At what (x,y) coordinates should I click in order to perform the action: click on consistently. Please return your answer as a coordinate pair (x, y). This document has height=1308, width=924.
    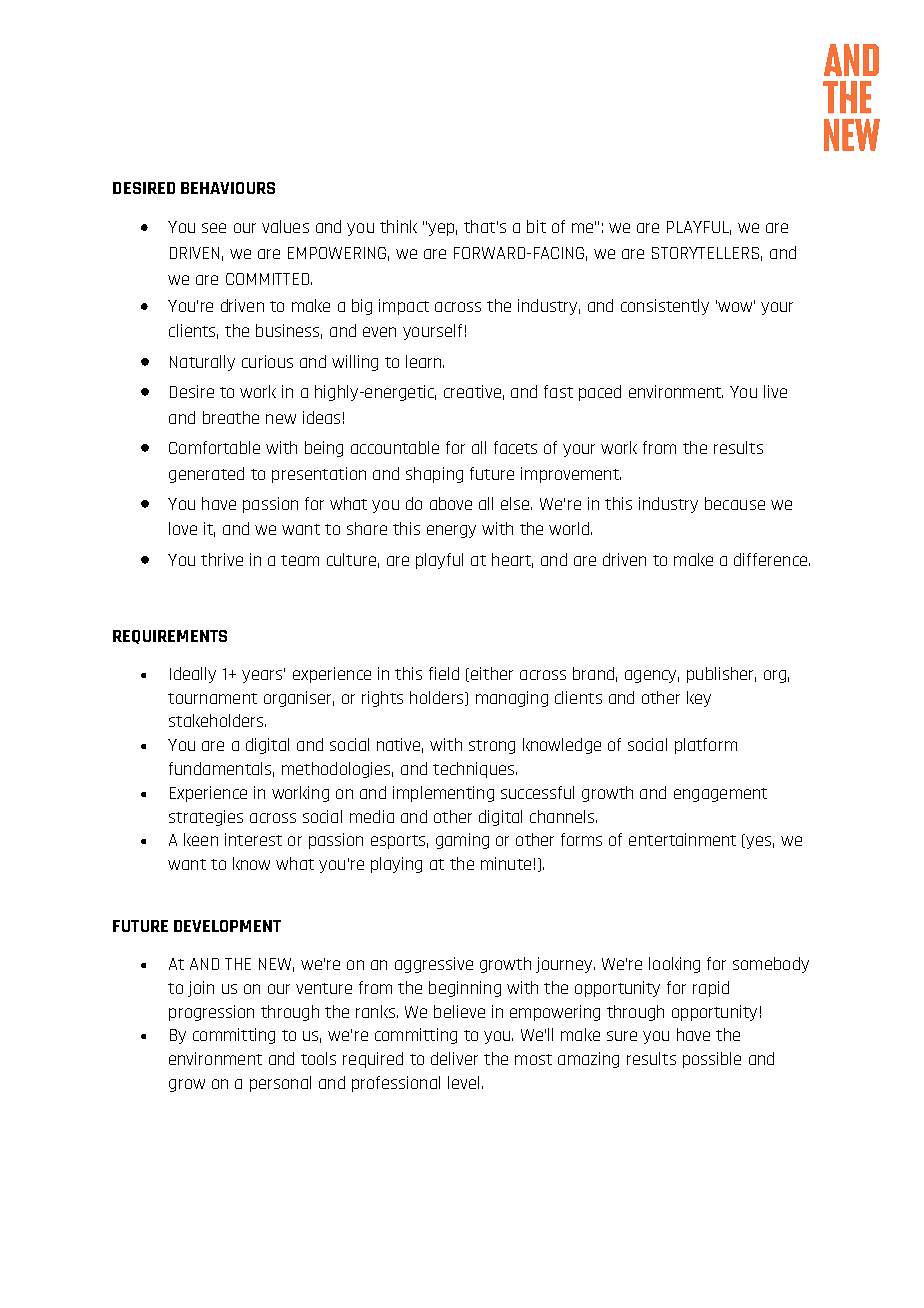
    Looking at the image, I should click on (665, 307).
